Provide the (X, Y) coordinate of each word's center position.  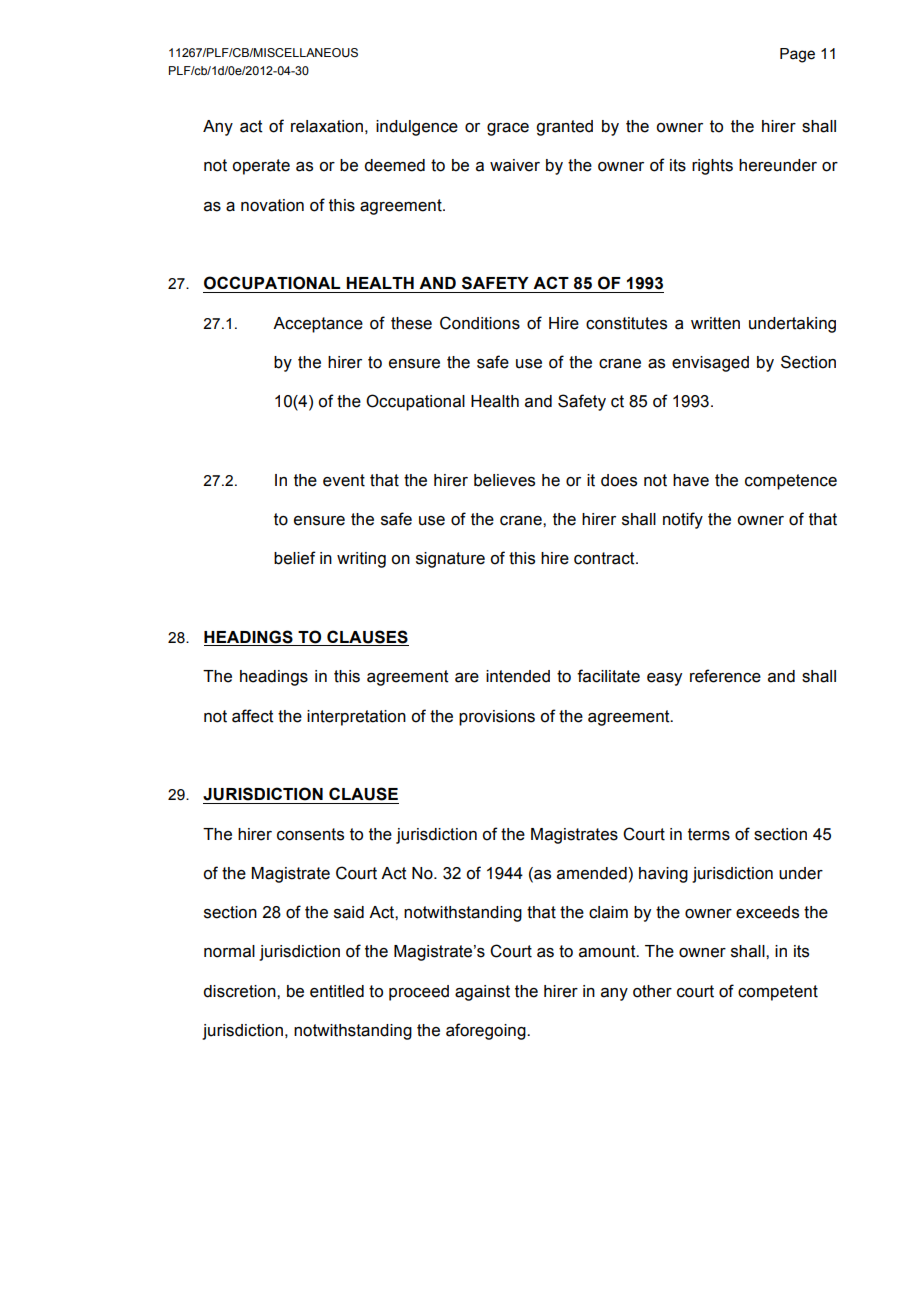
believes (504, 480)
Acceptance (318, 325)
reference (725, 676)
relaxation (327, 126)
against (482, 993)
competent (778, 993)
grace (508, 129)
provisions (497, 718)
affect (253, 716)
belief (295, 558)
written (715, 323)
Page (797, 55)
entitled (337, 991)
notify (683, 520)
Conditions (480, 323)
